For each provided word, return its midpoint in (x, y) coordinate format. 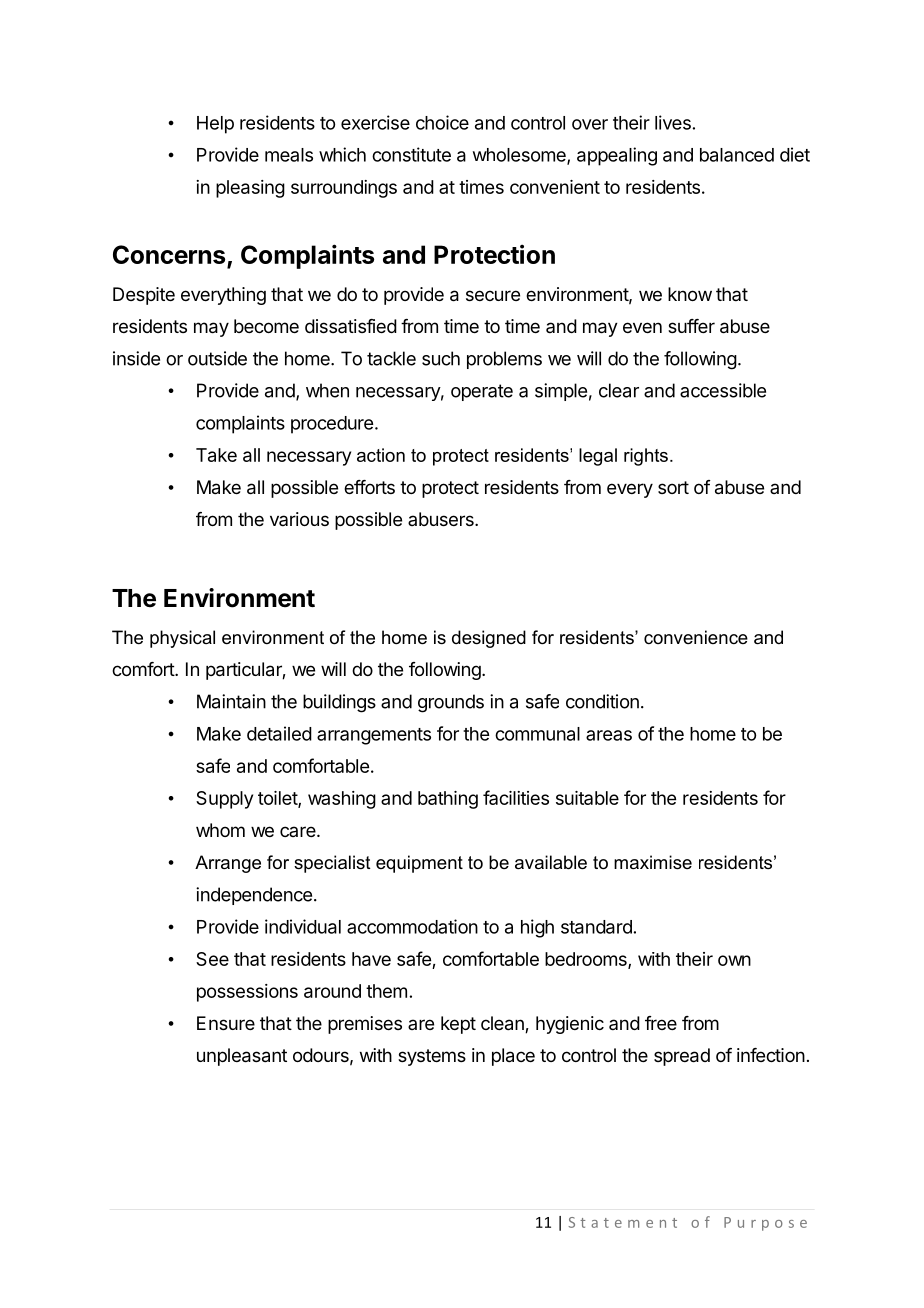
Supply (224, 800)
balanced (737, 155)
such (441, 358)
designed (489, 639)
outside (217, 358)
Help (215, 125)
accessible (723, 390)
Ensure (226, 1023)
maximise (653, 862)
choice (442, 122)
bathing (448, 800)
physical (182, 639)
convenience (696, 637)
